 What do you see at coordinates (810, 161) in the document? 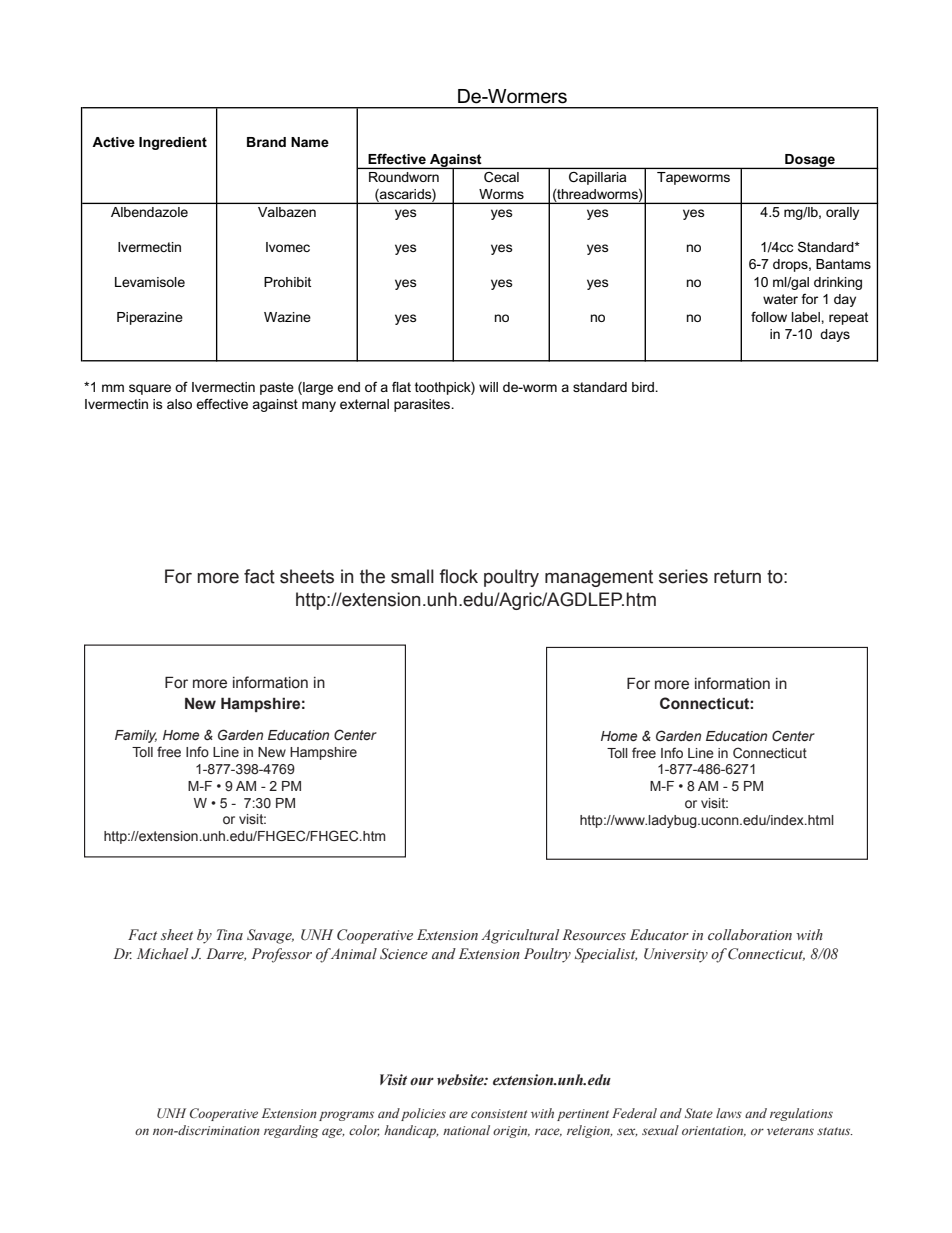
I see `Dosage` at bounding box center [810, 161].
